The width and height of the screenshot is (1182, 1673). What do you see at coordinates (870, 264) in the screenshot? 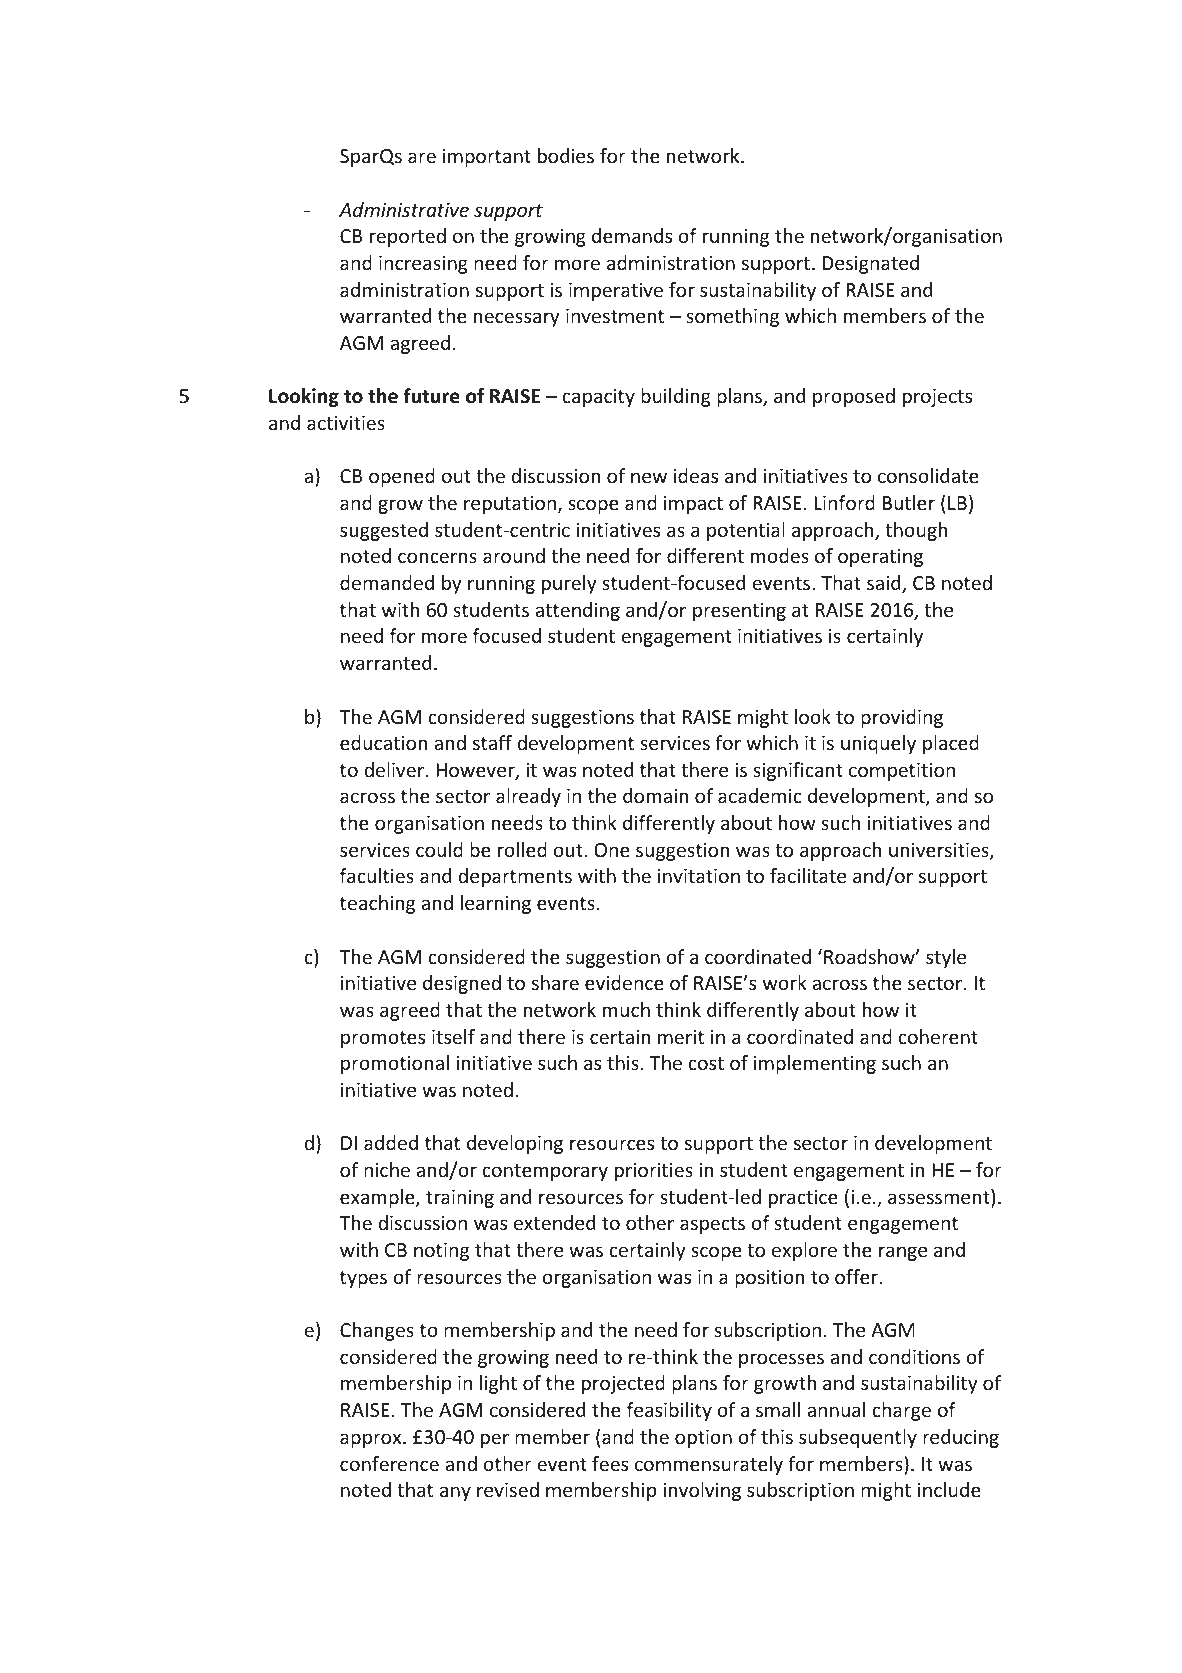
I see `Designated` at bounding box center [870, 264].
